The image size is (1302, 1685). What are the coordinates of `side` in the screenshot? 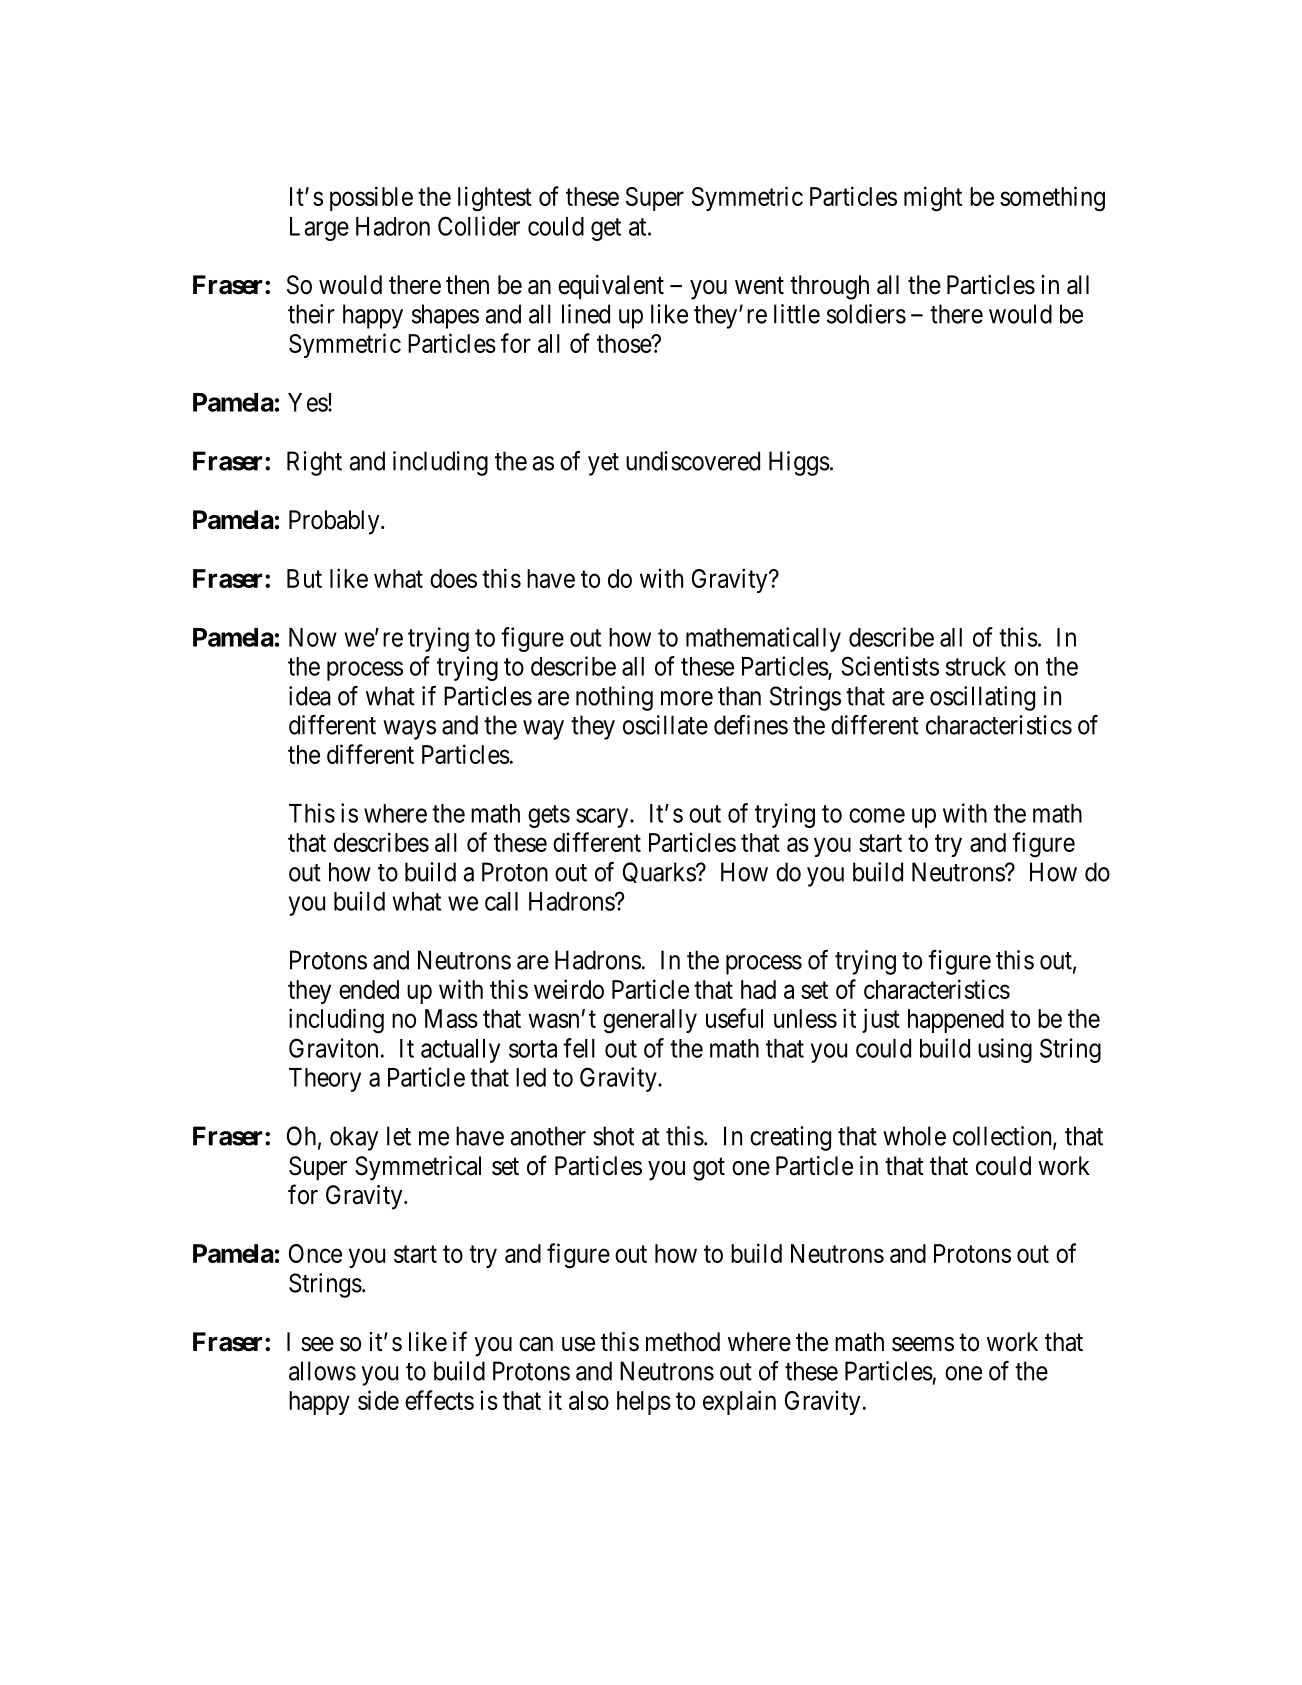 It's located at (378, 1400).
